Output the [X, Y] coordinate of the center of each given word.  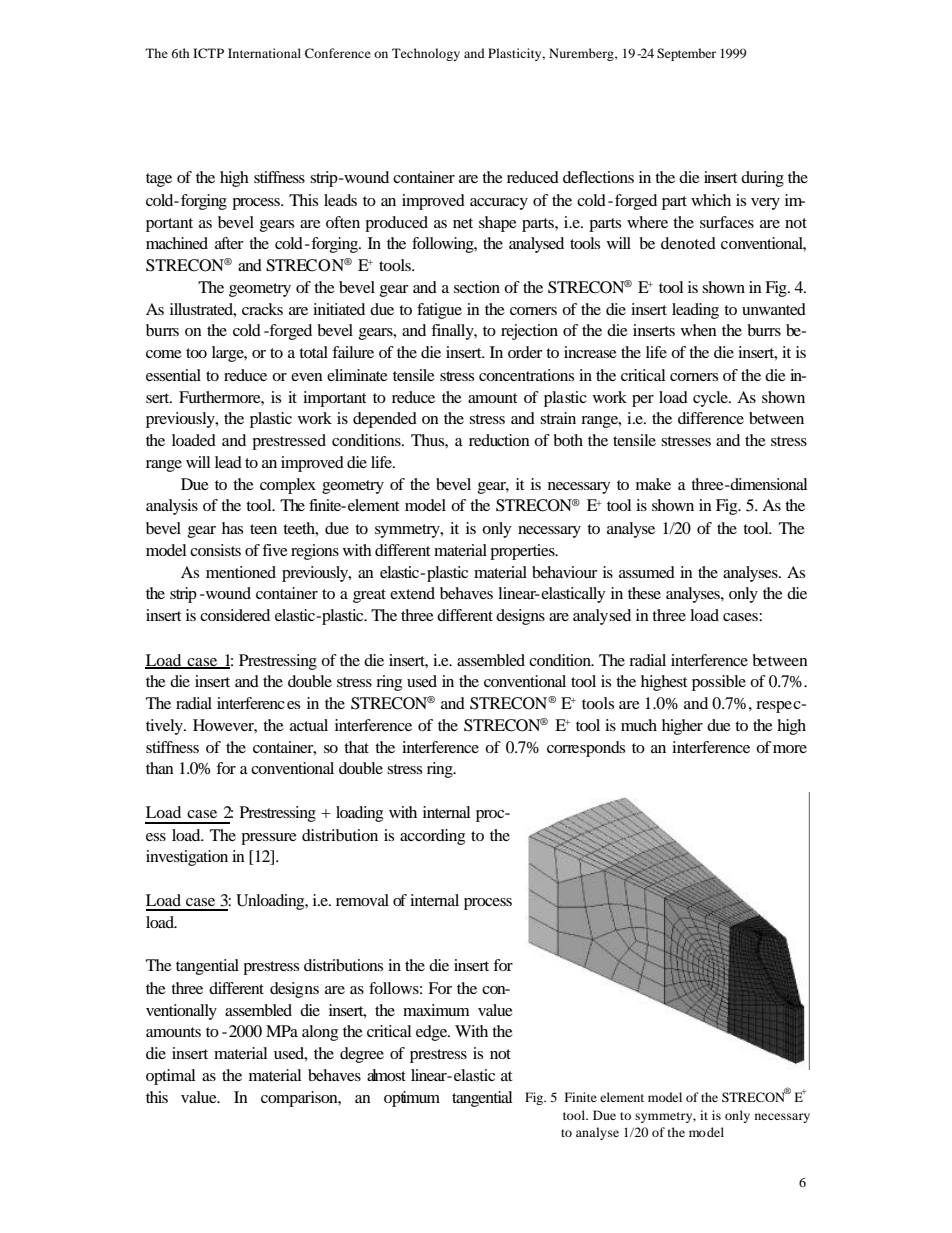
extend [412, 593]
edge [433, 1033]
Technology [426, 54]
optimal [170, 1077]
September [686, 54]
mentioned [241, 572]
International [264, 53]
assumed [647, 572]
